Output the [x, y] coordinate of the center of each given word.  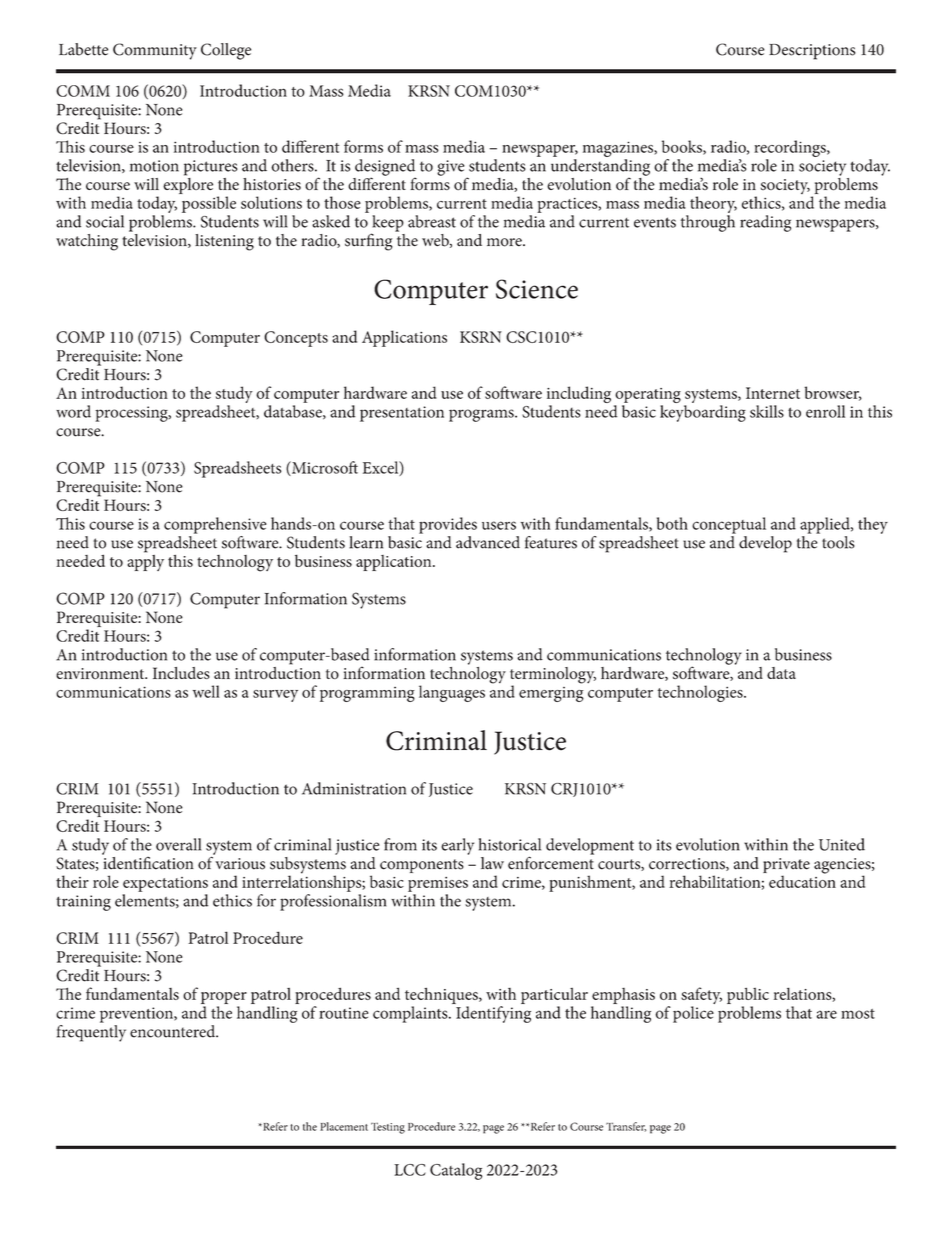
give [450, 168]
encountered [174, 1031]
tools [837, 541]
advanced [488, 542]
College [226, 51]
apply [146, 561]
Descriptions [812, 52]
